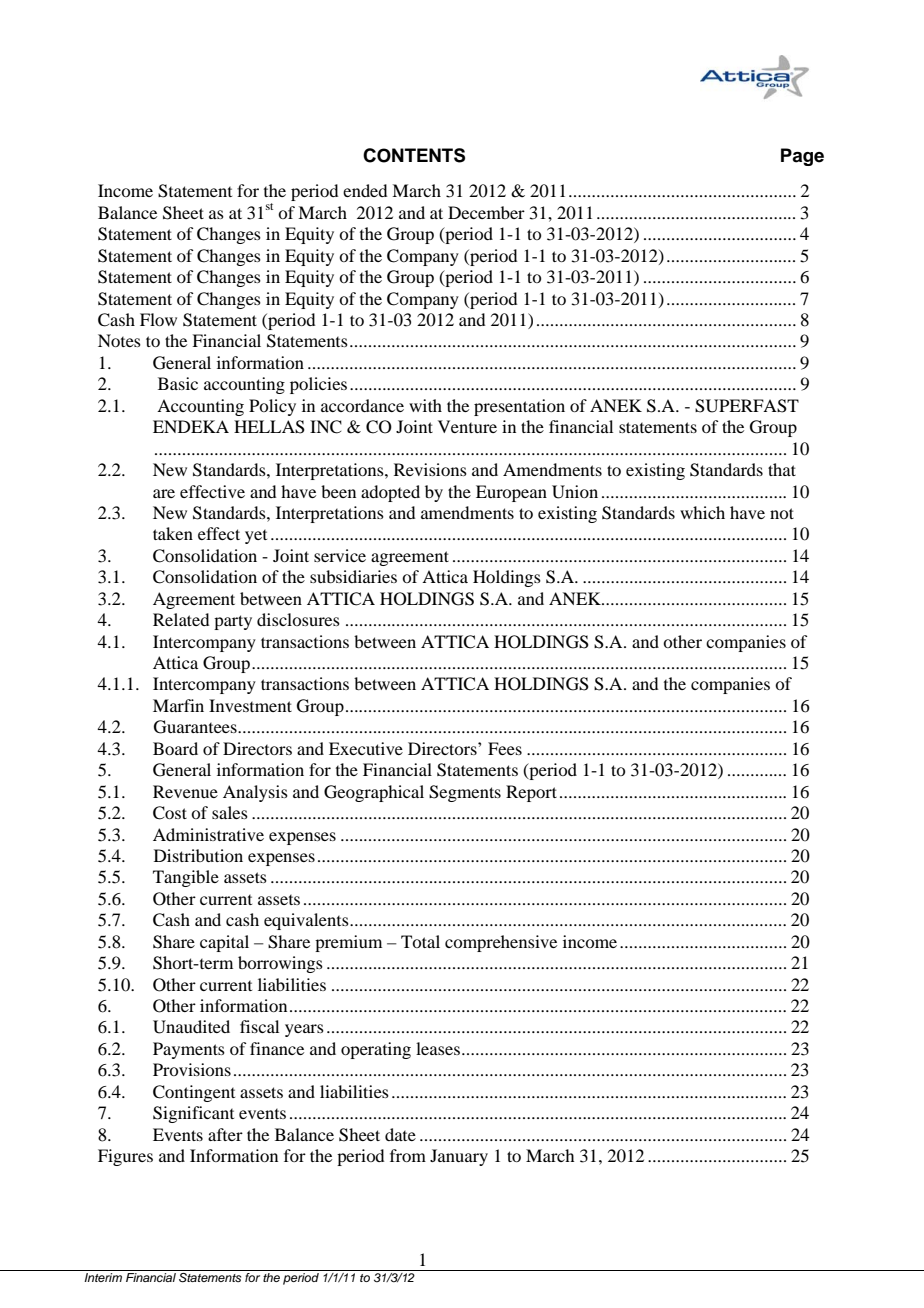 The height and width of the screenshot is (1308, 924). Describe the element at coordinates (196, 727) in the screenshot. I see `Guarantees` at that location.
